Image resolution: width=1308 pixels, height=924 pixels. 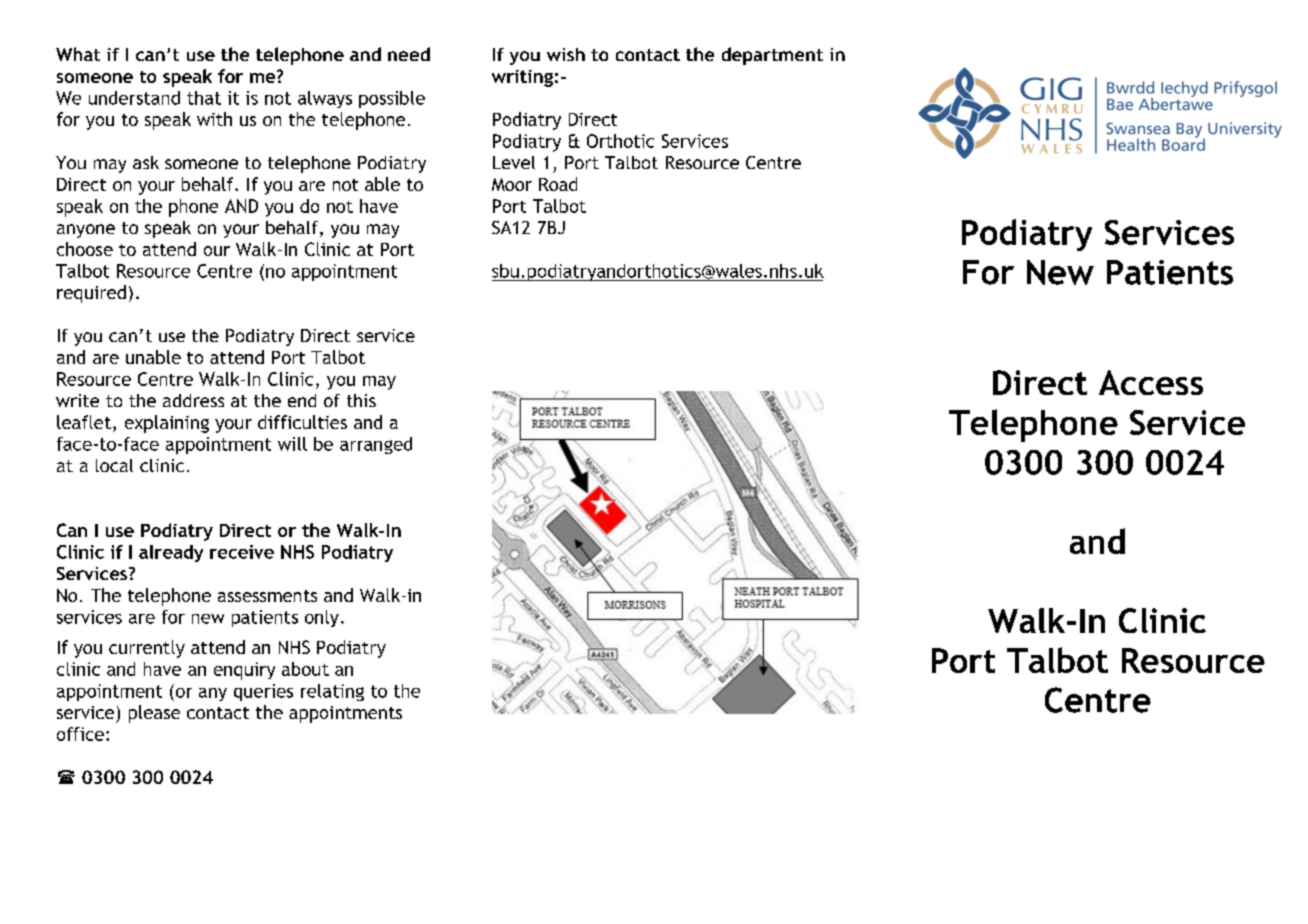 I want to click on only, so click(x=322, y=618).
